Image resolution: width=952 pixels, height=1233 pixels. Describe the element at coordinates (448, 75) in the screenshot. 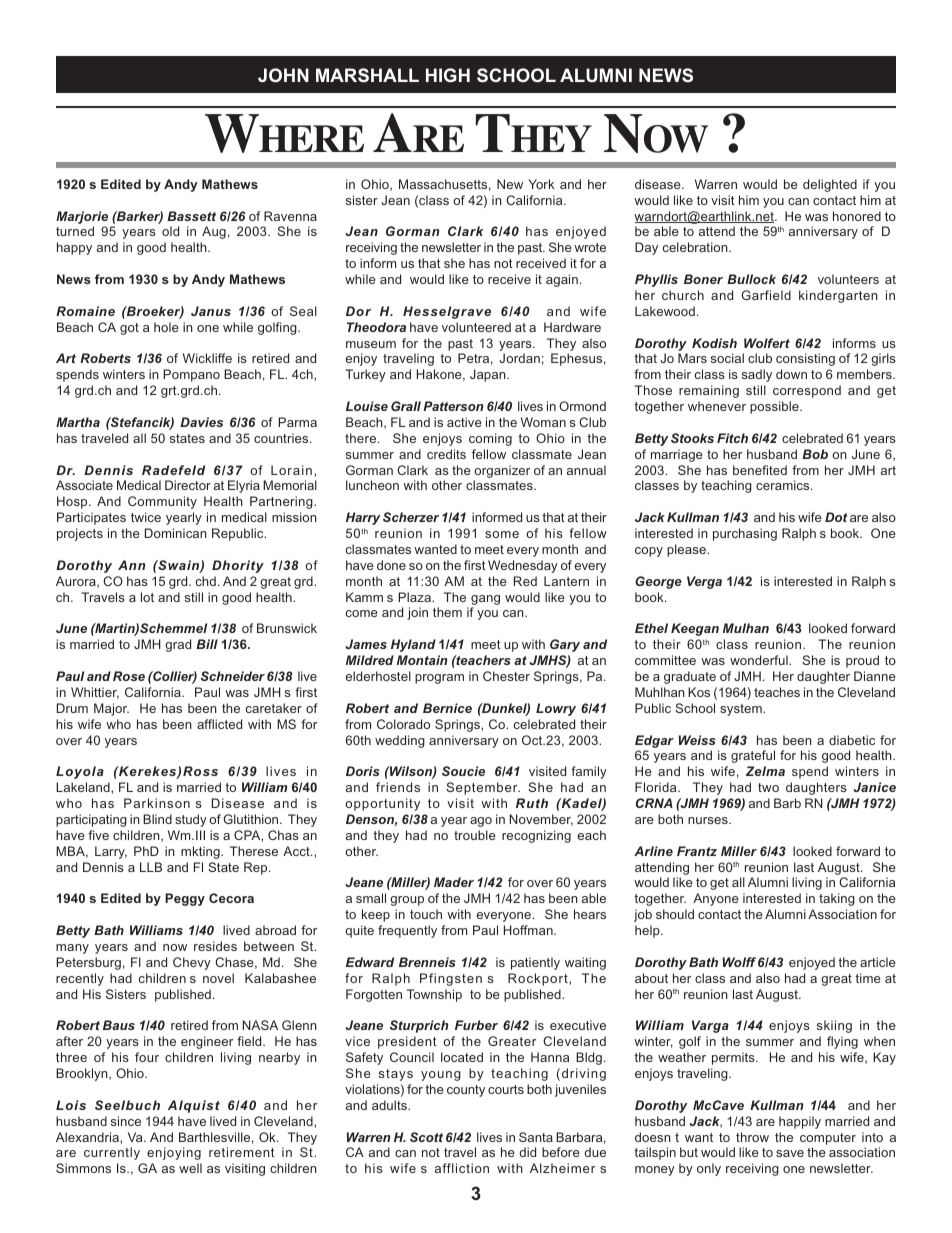

I see `HIGH` at that location.
